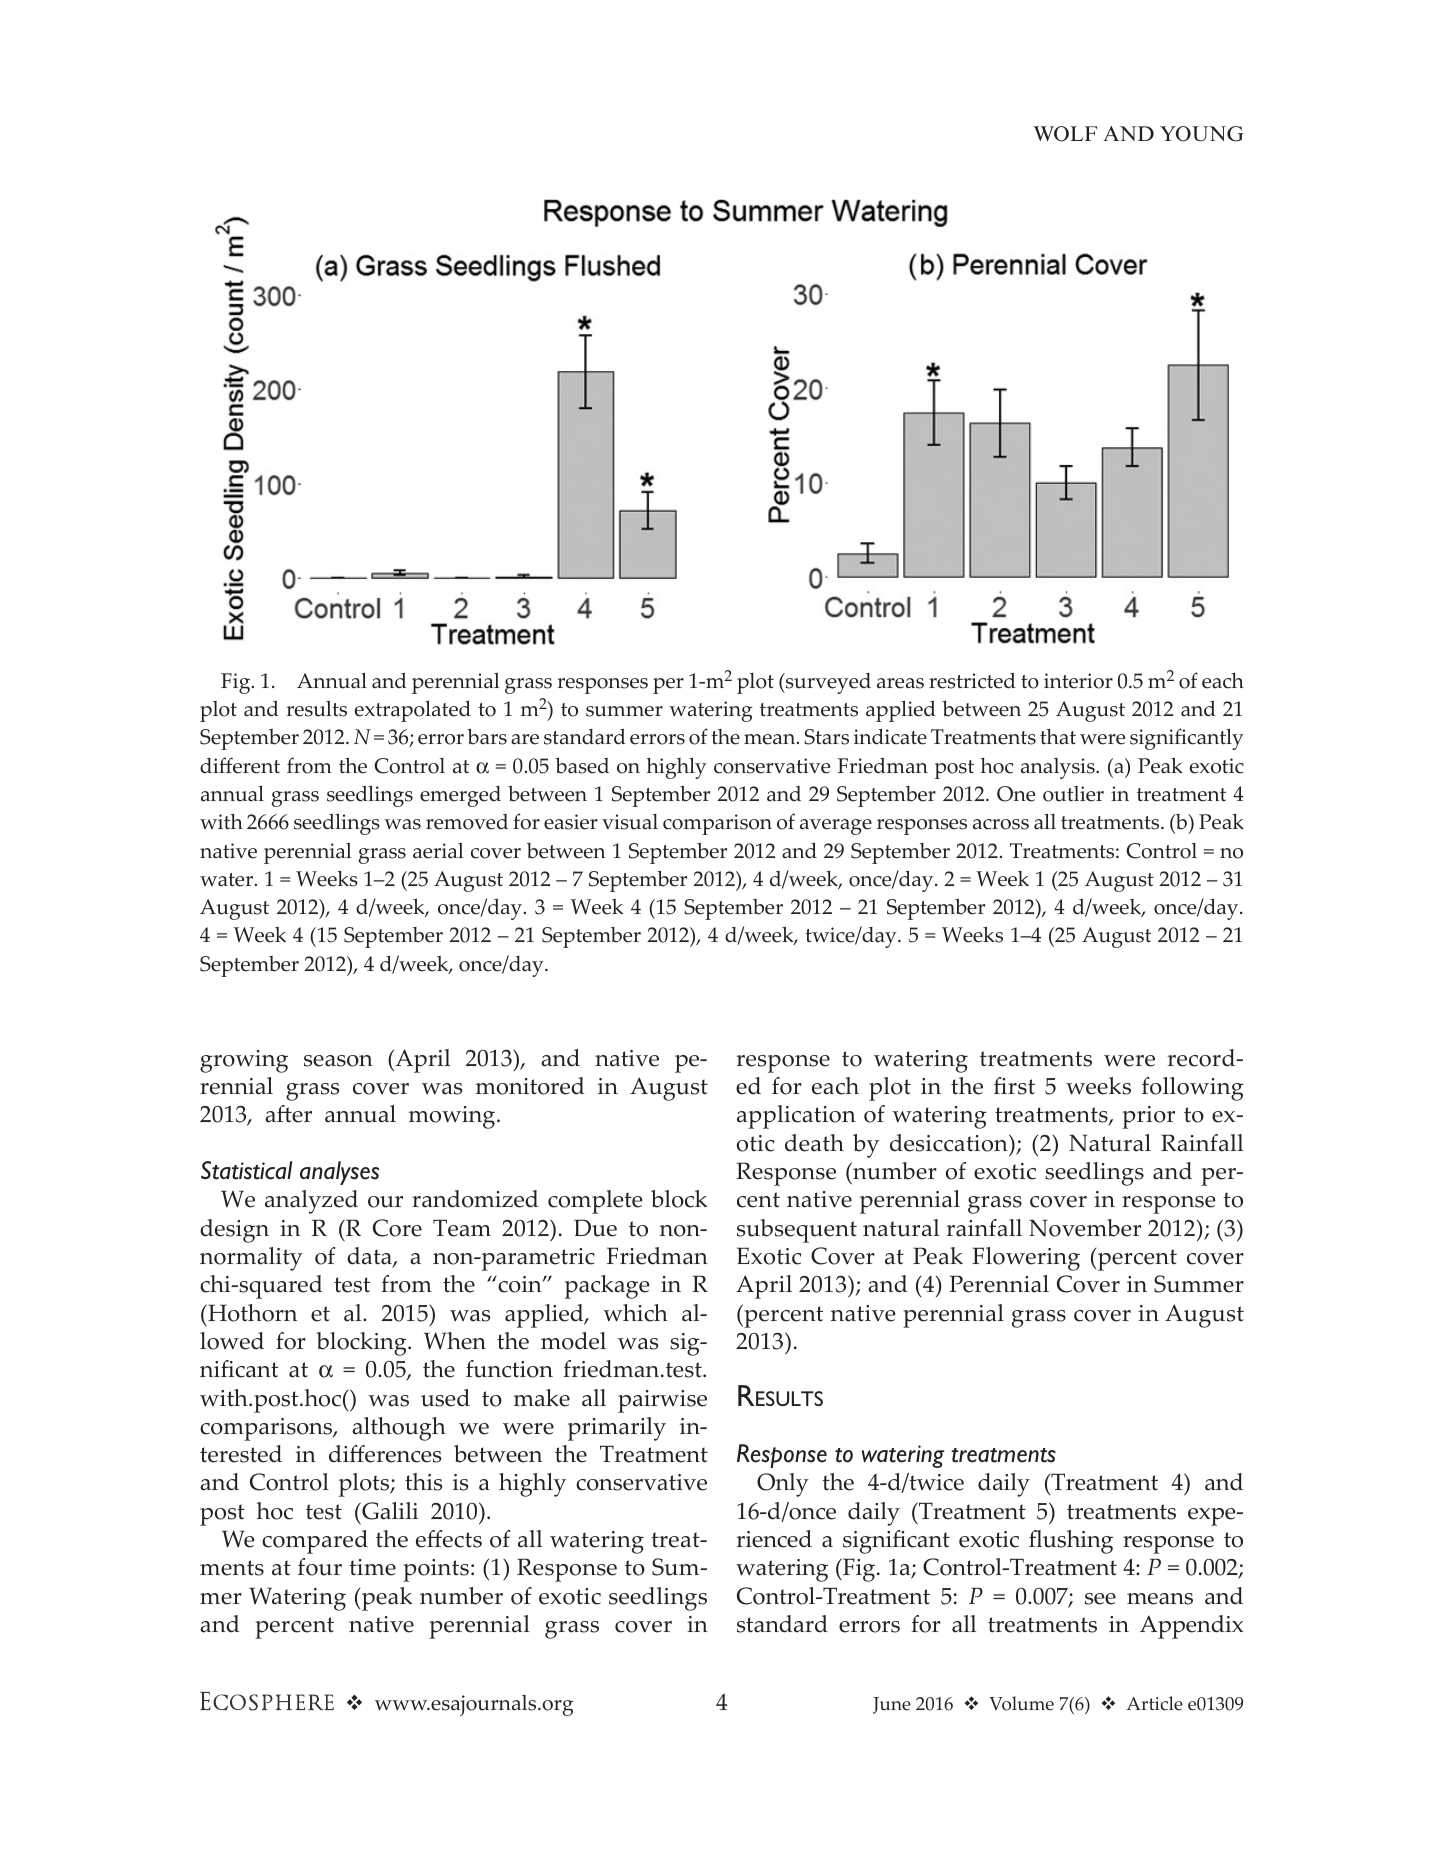 The height and width of the page is (1868, 1444). What do you see at coordinates (487, 736) in the page?
I see `bars` at bounding box center [487, 736].
